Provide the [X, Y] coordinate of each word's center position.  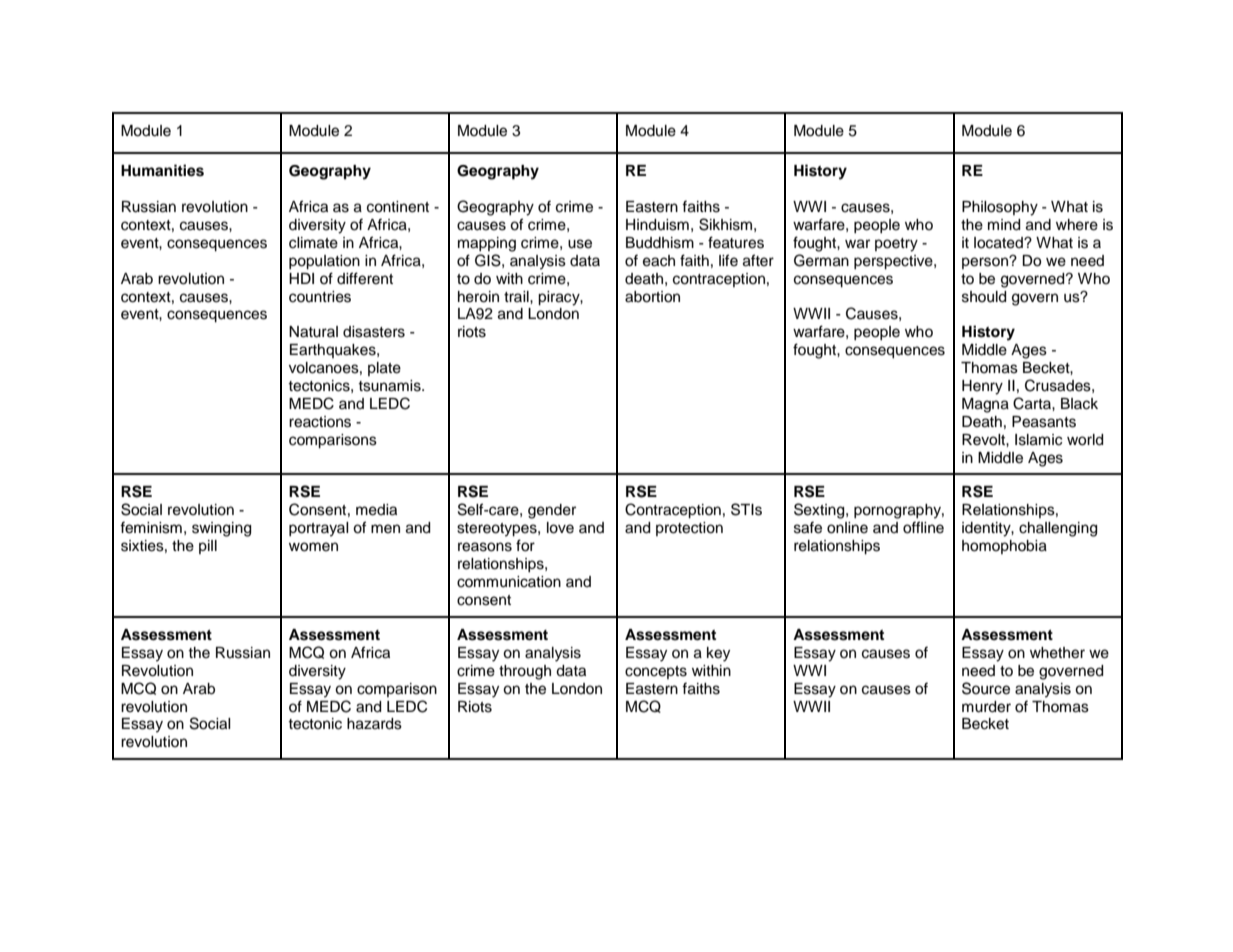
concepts [656, 672]
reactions [320, 422]
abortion [652, 297]
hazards [374, 724]
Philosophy [1000, 208]
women [313, 547]
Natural [313, 332]
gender [552, 511]
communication [509, 582]
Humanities [162, 170]
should [984, 297]
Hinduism [657, 225]
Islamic [1038, 440]
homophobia [1004, 547]
